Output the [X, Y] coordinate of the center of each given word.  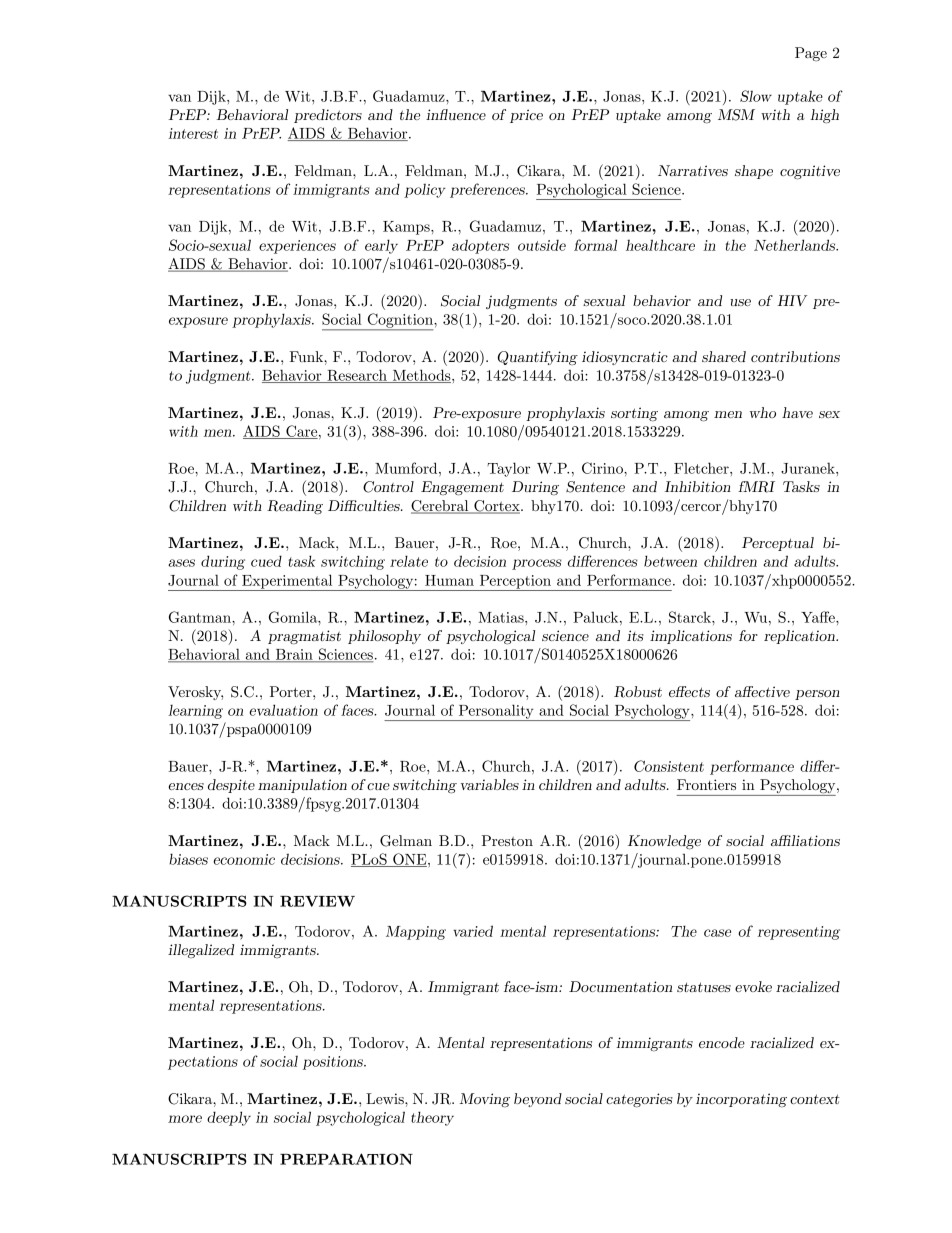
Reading [295, 507]
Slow [756, 96]
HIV [792, 300]
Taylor [508, 469]
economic [244, 859]
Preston [507, 840]
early [381, 246]
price [526, 116]
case [717, 933]
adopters [480, 247]
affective [762, 691]
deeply [229, 1118]
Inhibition [698, 486]
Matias [502, 617]
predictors [328, 116]
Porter [292, 691]
